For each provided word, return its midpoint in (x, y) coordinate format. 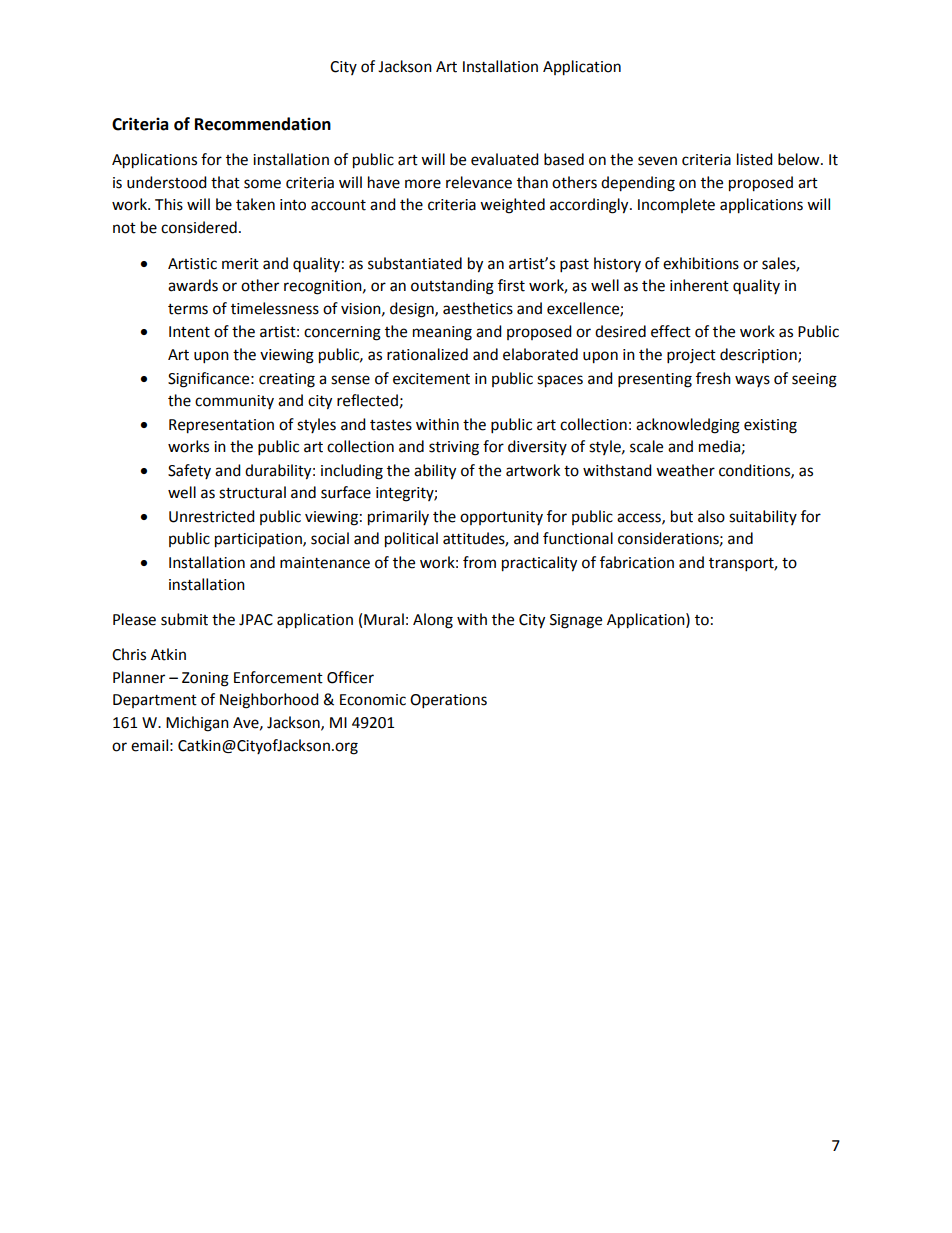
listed (755, 159)
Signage (576, 621)
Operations (448, 701)
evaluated (505, 159)
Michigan (197, 724)
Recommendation (263, 124)
